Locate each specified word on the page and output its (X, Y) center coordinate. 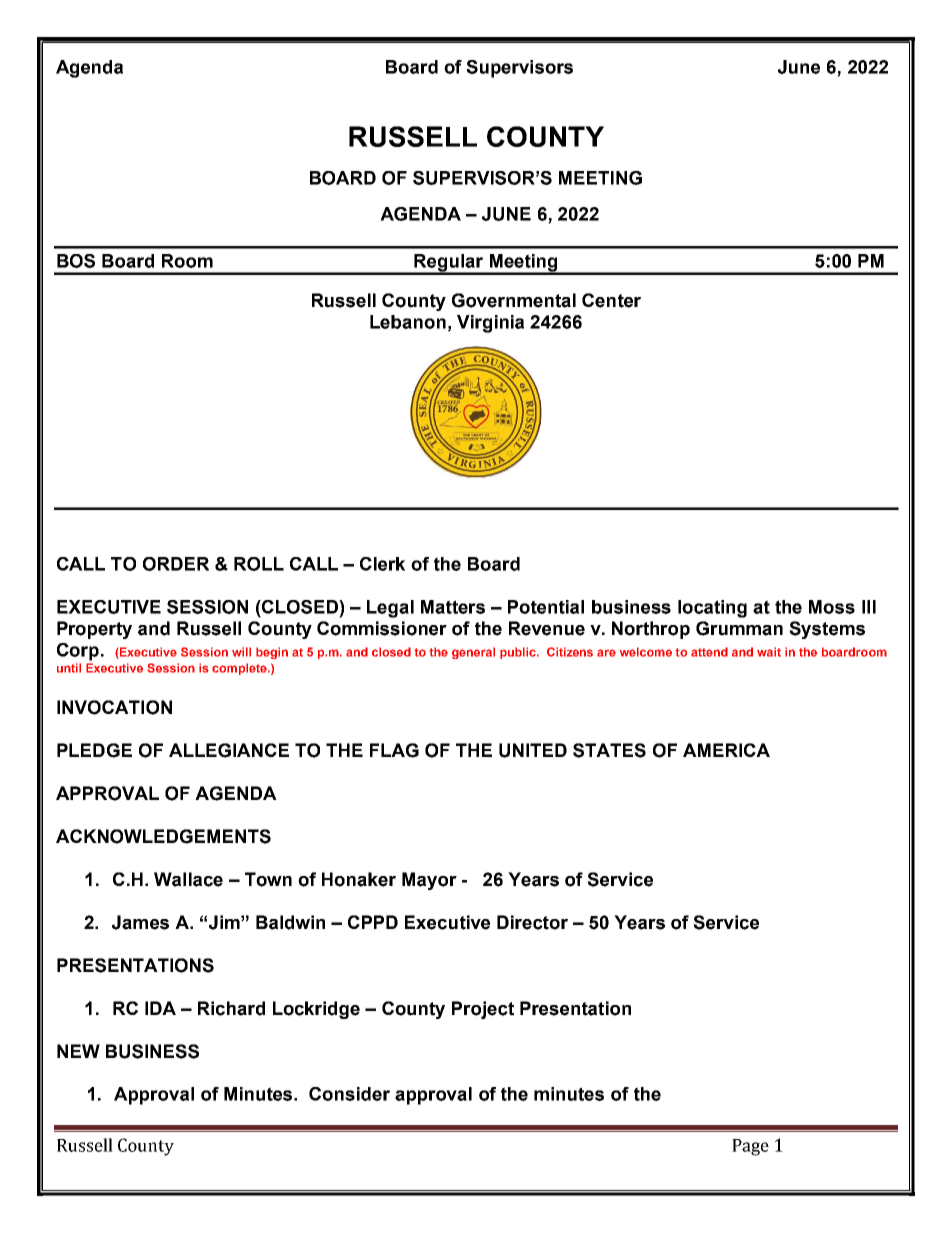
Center (611, 300)
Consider (349, 1094)
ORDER (176, 564)
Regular (449, 264)
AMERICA (726, 750)
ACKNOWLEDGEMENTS (163, 836)
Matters (453, 607)
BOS (76, 261)
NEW (78, 1051)
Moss (832, 607)
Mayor (429, 881)
